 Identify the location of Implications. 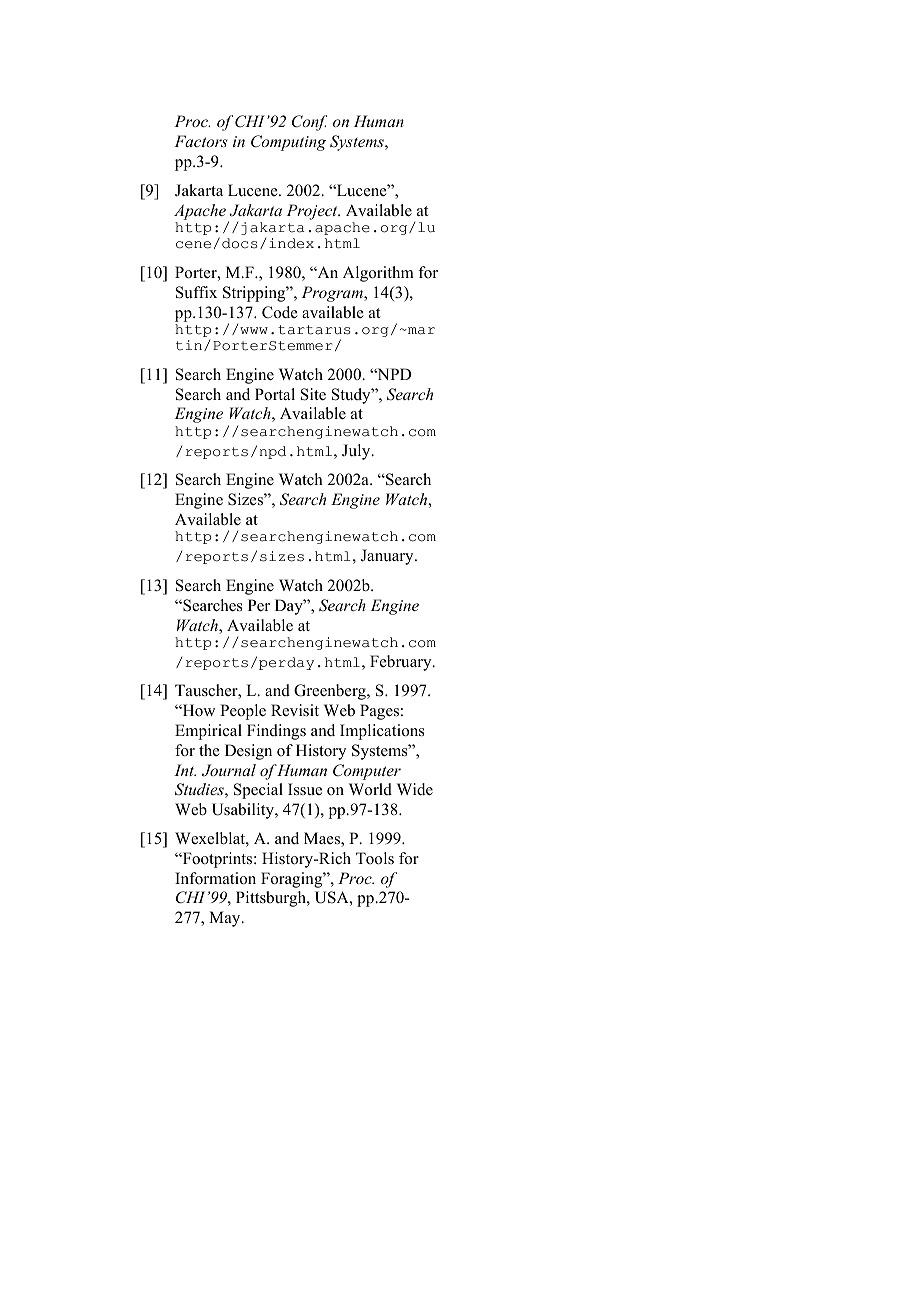
(382, 732).
